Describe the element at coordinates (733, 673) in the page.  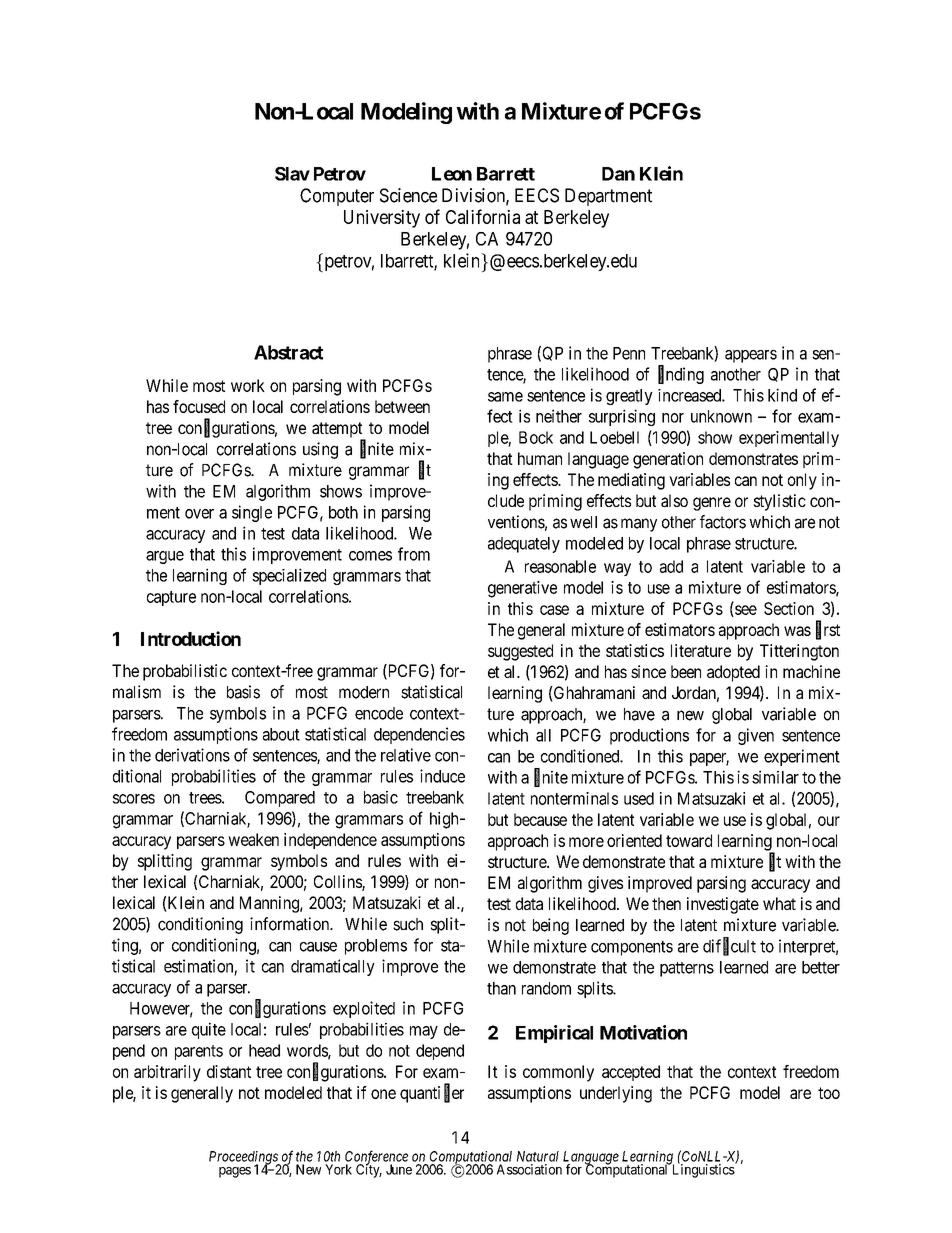
I see `adopted` at that location.
